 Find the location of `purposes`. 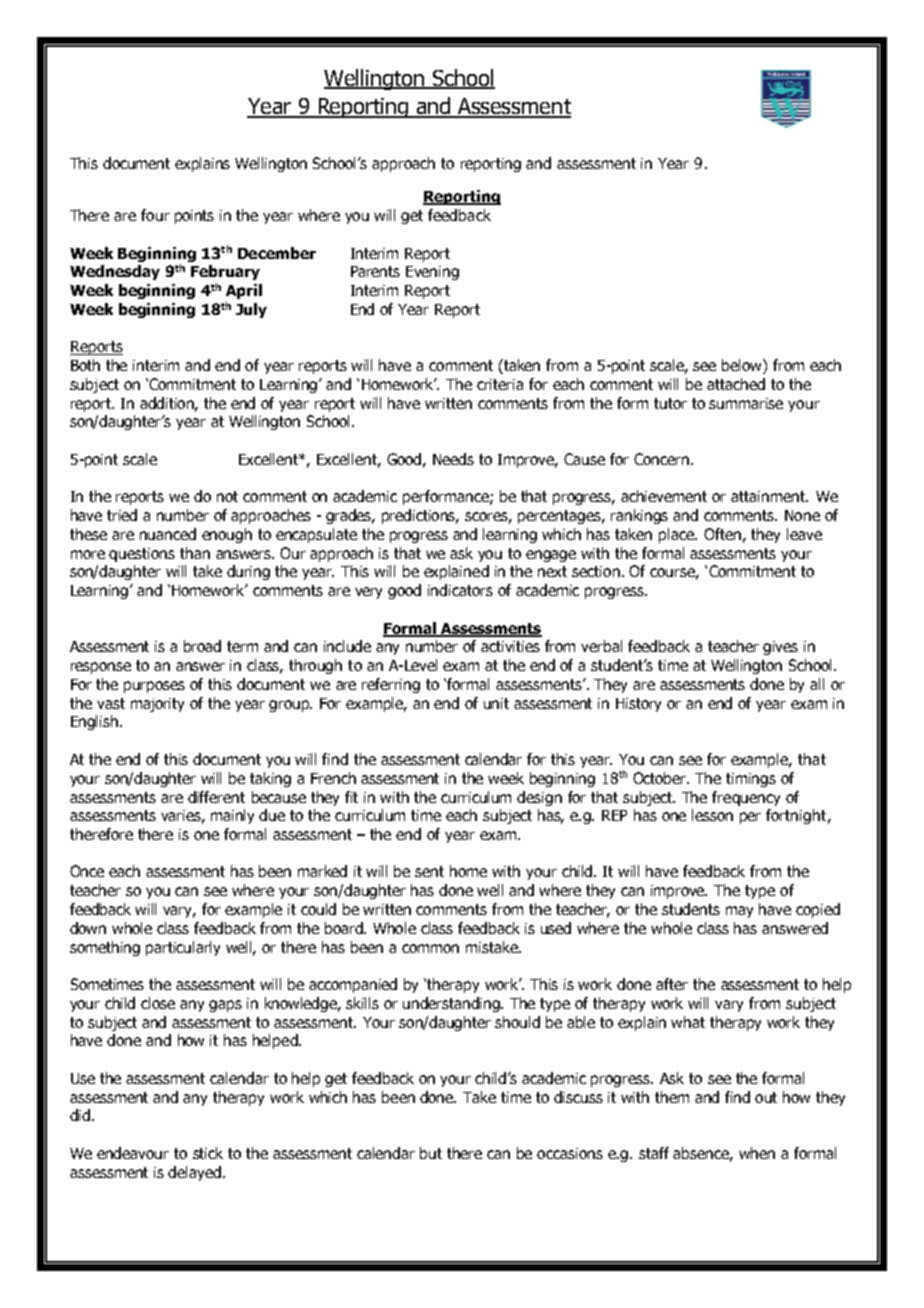

purposes is located at coordinates (154, 687).
